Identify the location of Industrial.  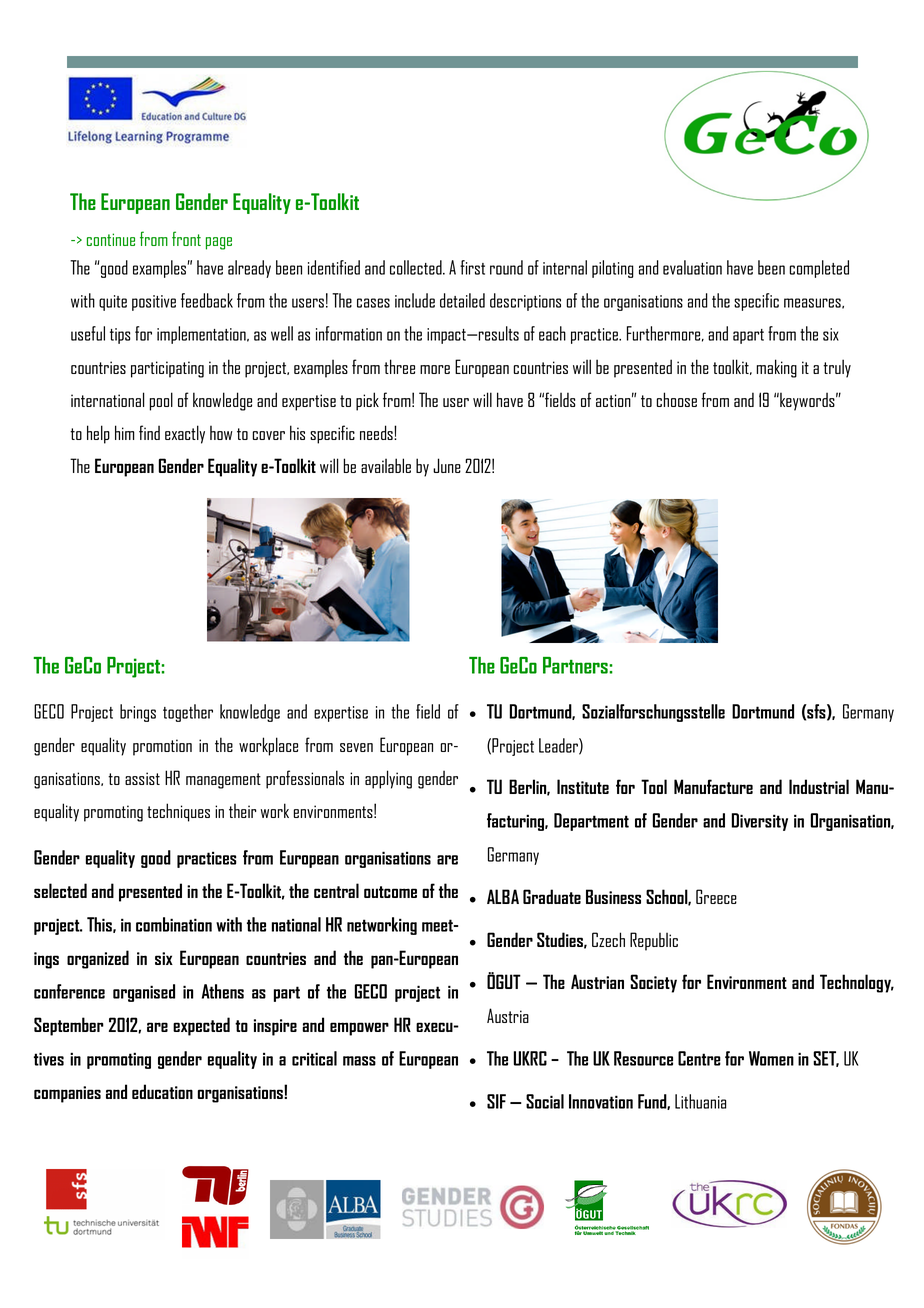
(819, 786).
